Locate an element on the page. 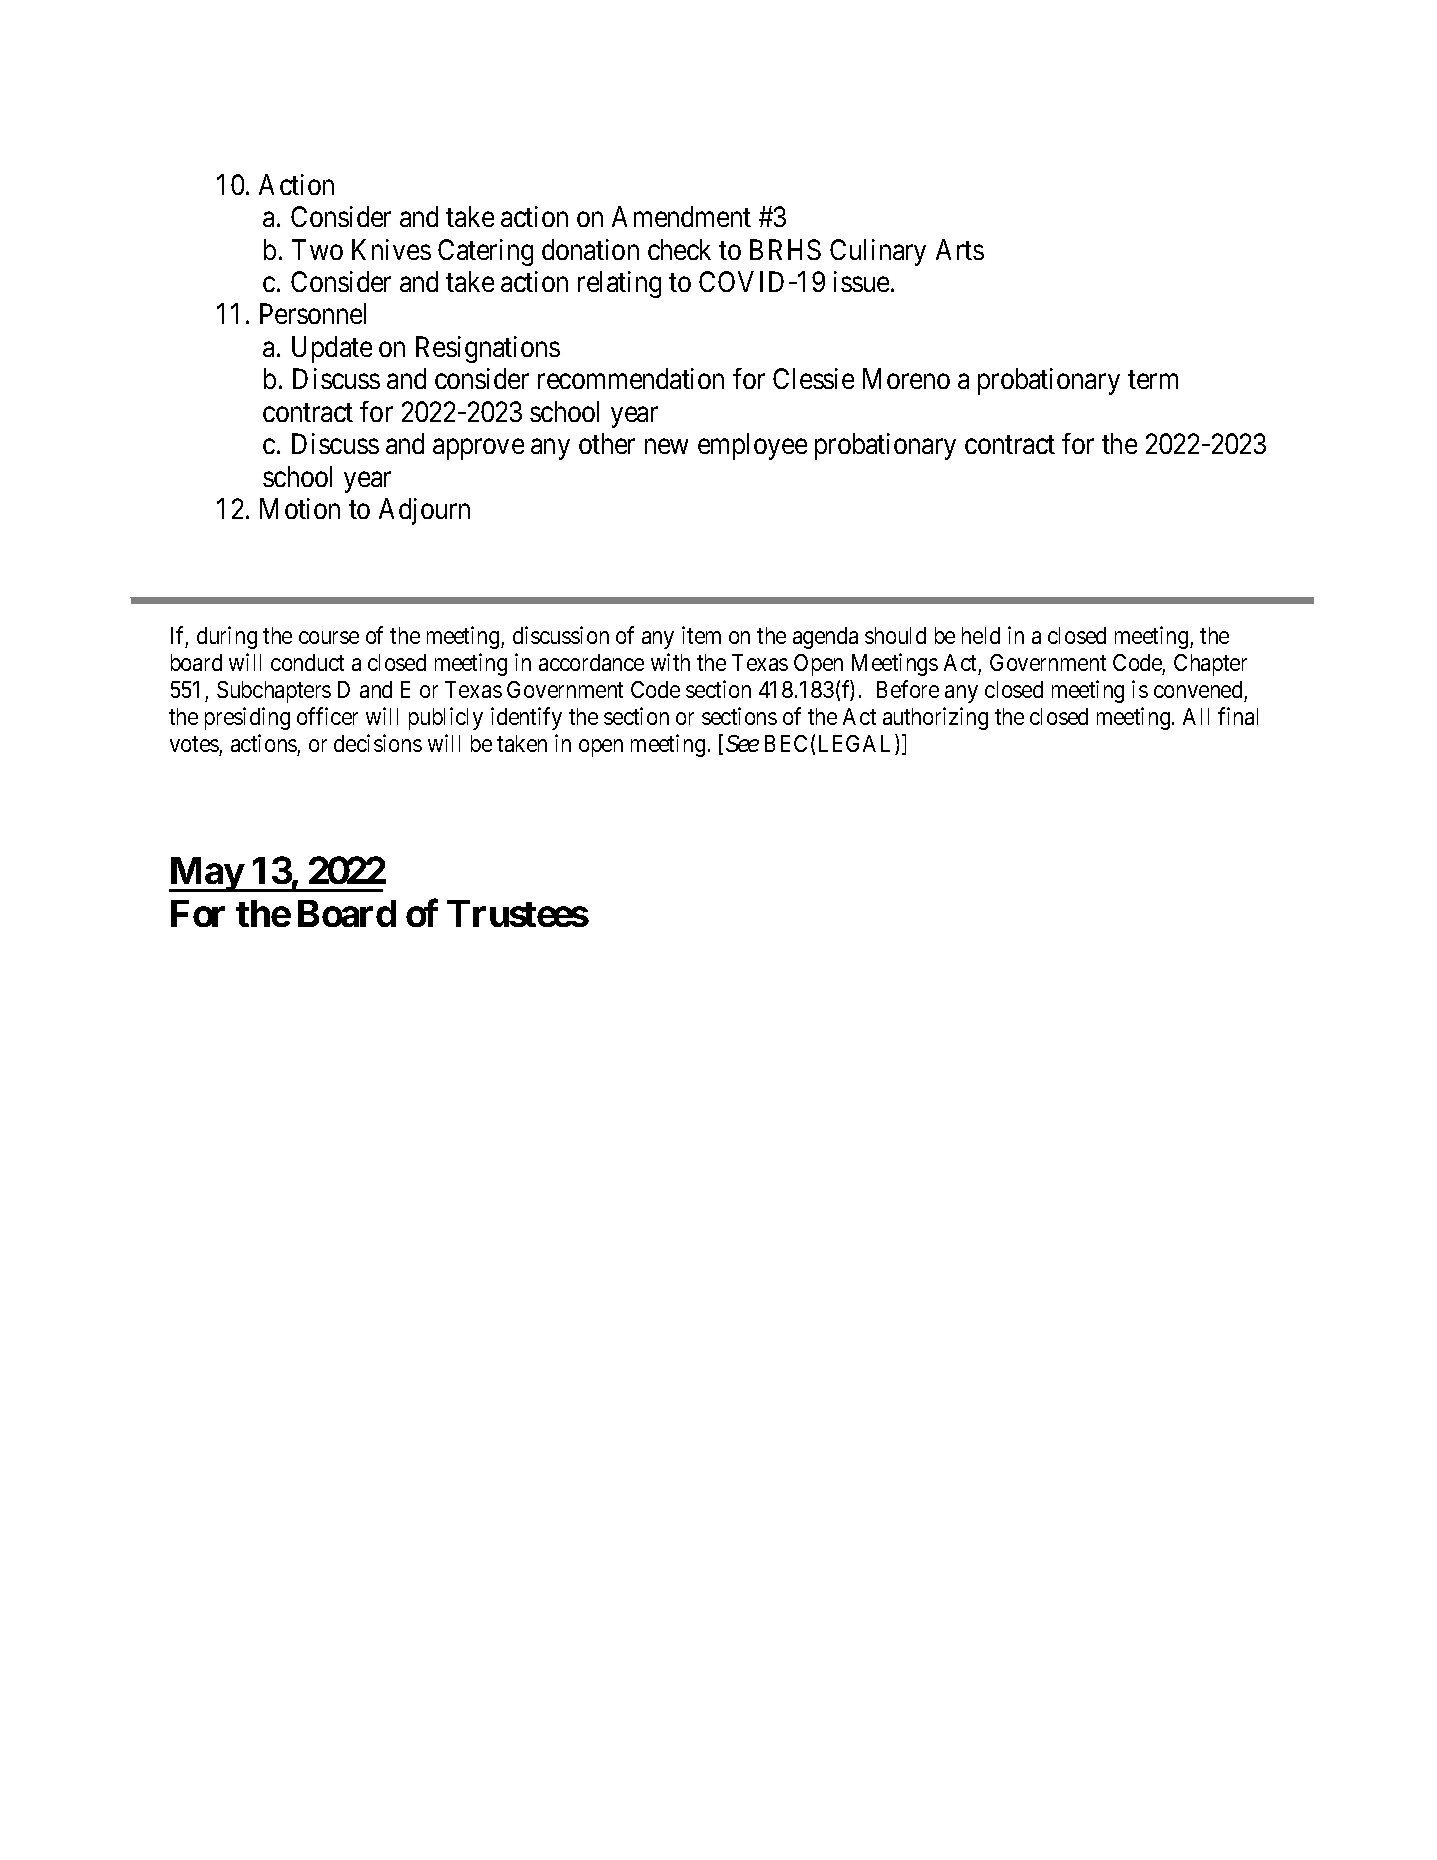 The image size is (1437, 1860). Two is located at coordinates (317, 249).
